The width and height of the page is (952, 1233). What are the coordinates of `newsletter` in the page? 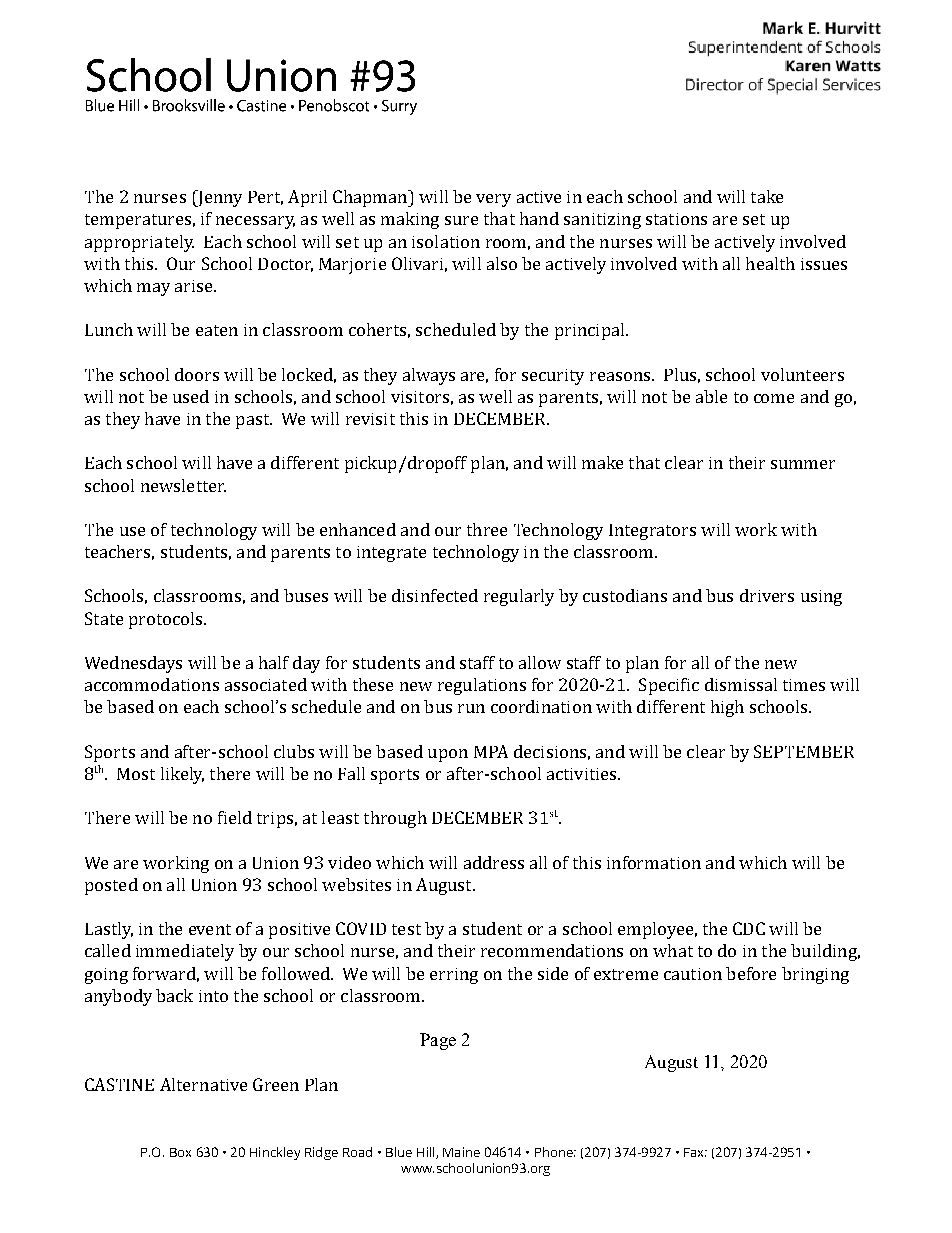 It's located at (183, 485).
